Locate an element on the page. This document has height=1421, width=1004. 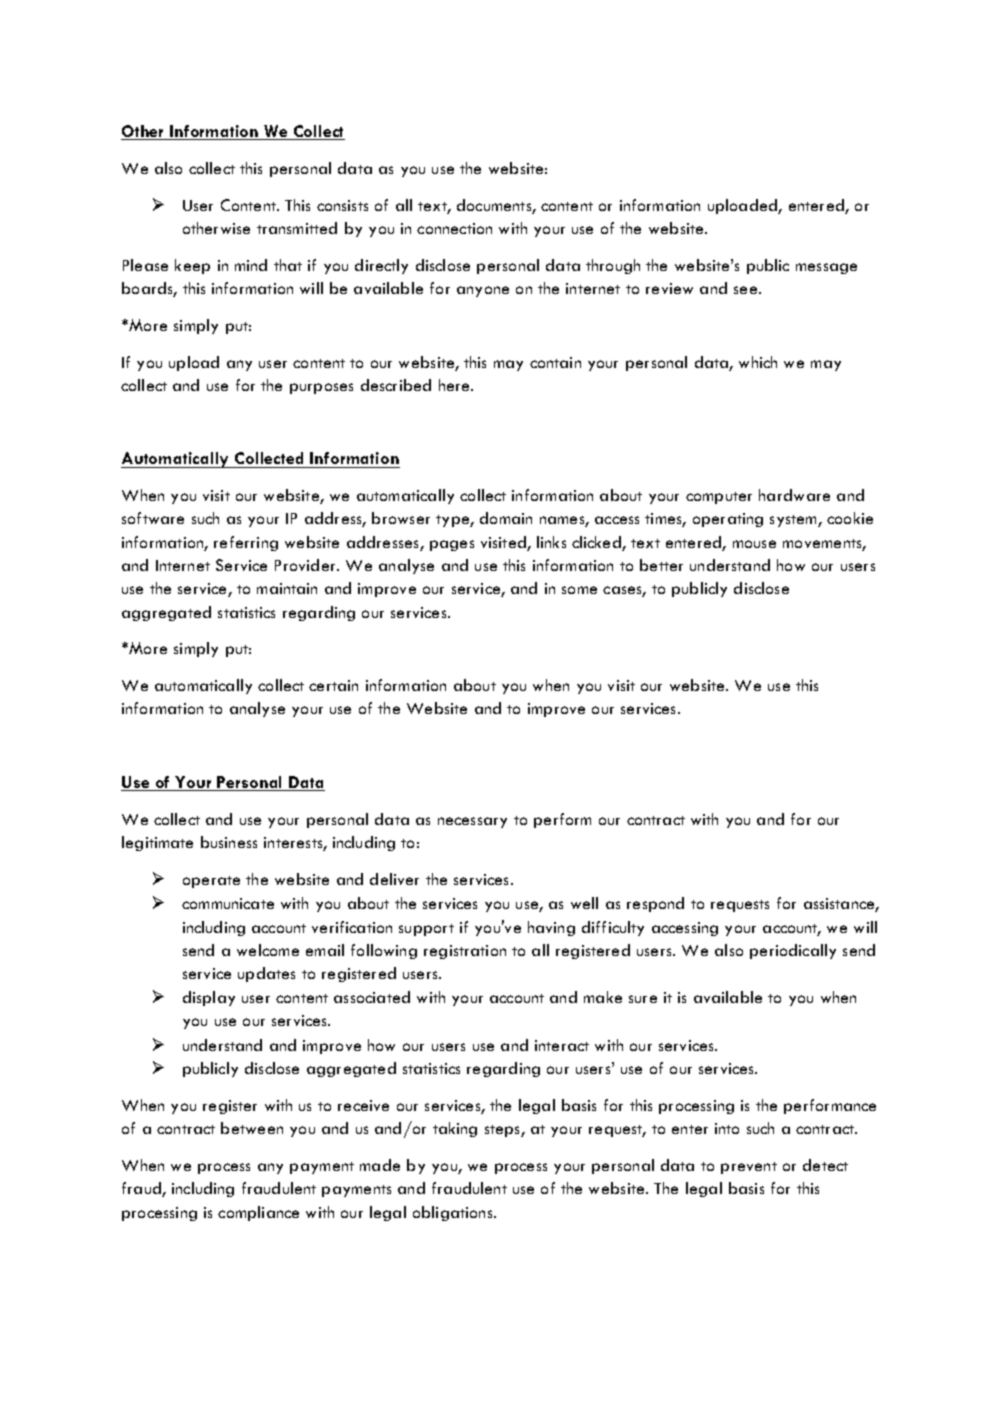
mouse is located at coordinates (754, 544).
